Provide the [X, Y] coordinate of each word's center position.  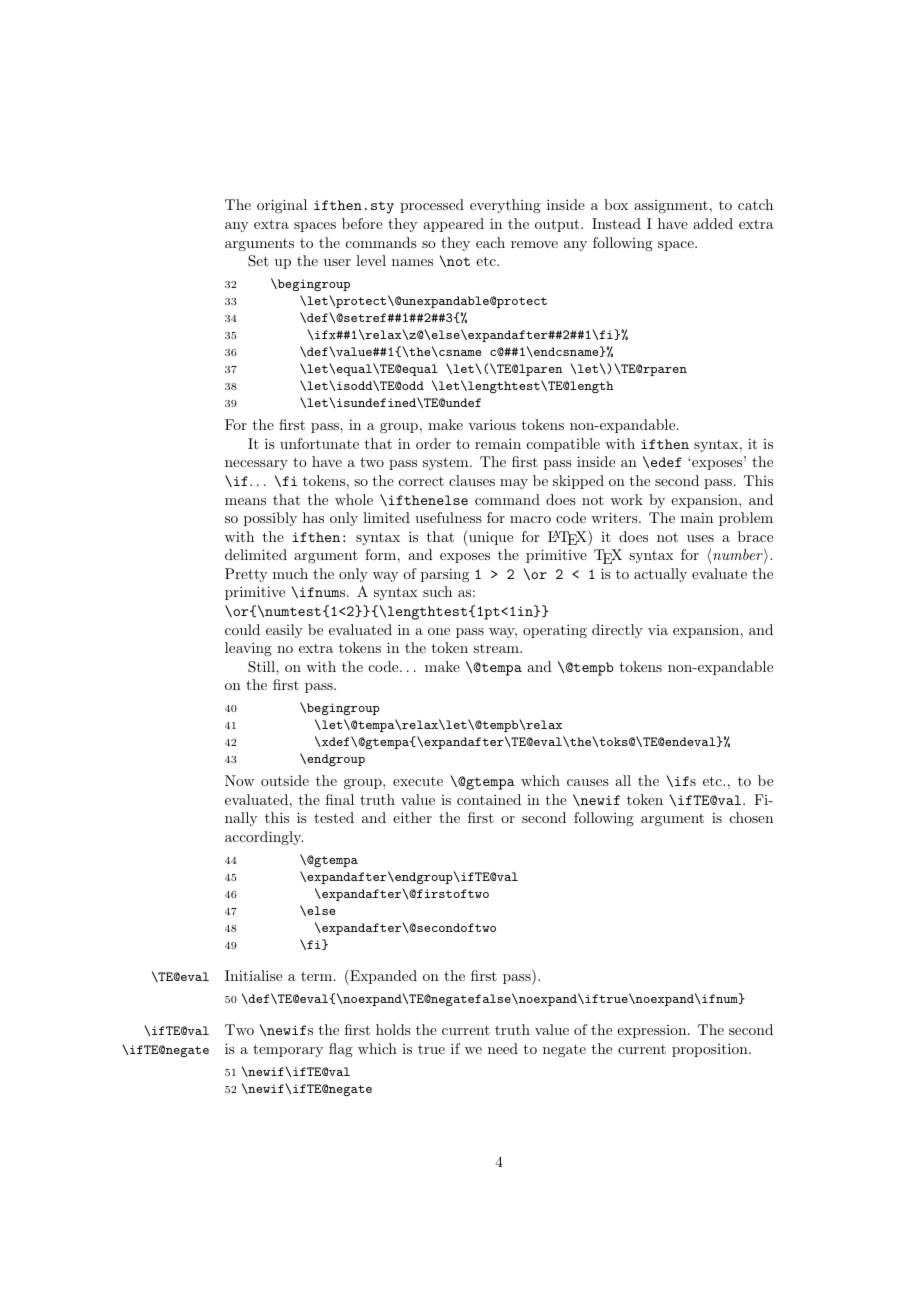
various [492, 424]
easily [284, 631]
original [282, 206]
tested [334, 817]
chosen [751, 817]
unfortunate [319, 443]
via [658, 630]
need [503, 1048]
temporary [288, 1050]
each [490, 242]
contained [489, 799]
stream [497, 648]
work [626, 499]
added [713, 223]
